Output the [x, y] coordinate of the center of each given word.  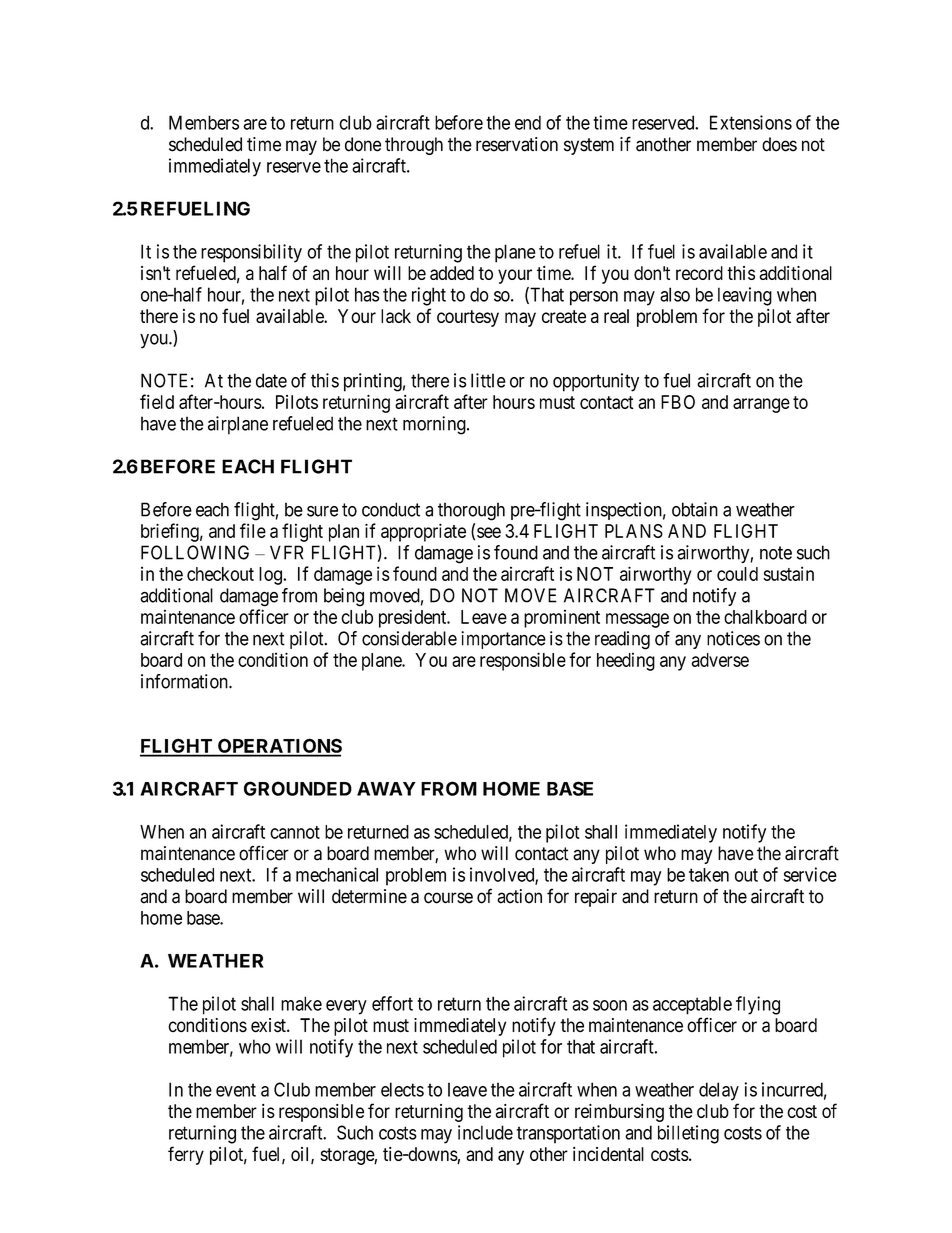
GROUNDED [298, 788]
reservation [517, 144]
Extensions [751, 122]
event [236, 1090]
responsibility [251, 253]
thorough [471, 511]
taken [709, 875]
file [253, 530]
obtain [695, 509]
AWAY [386, 789]
